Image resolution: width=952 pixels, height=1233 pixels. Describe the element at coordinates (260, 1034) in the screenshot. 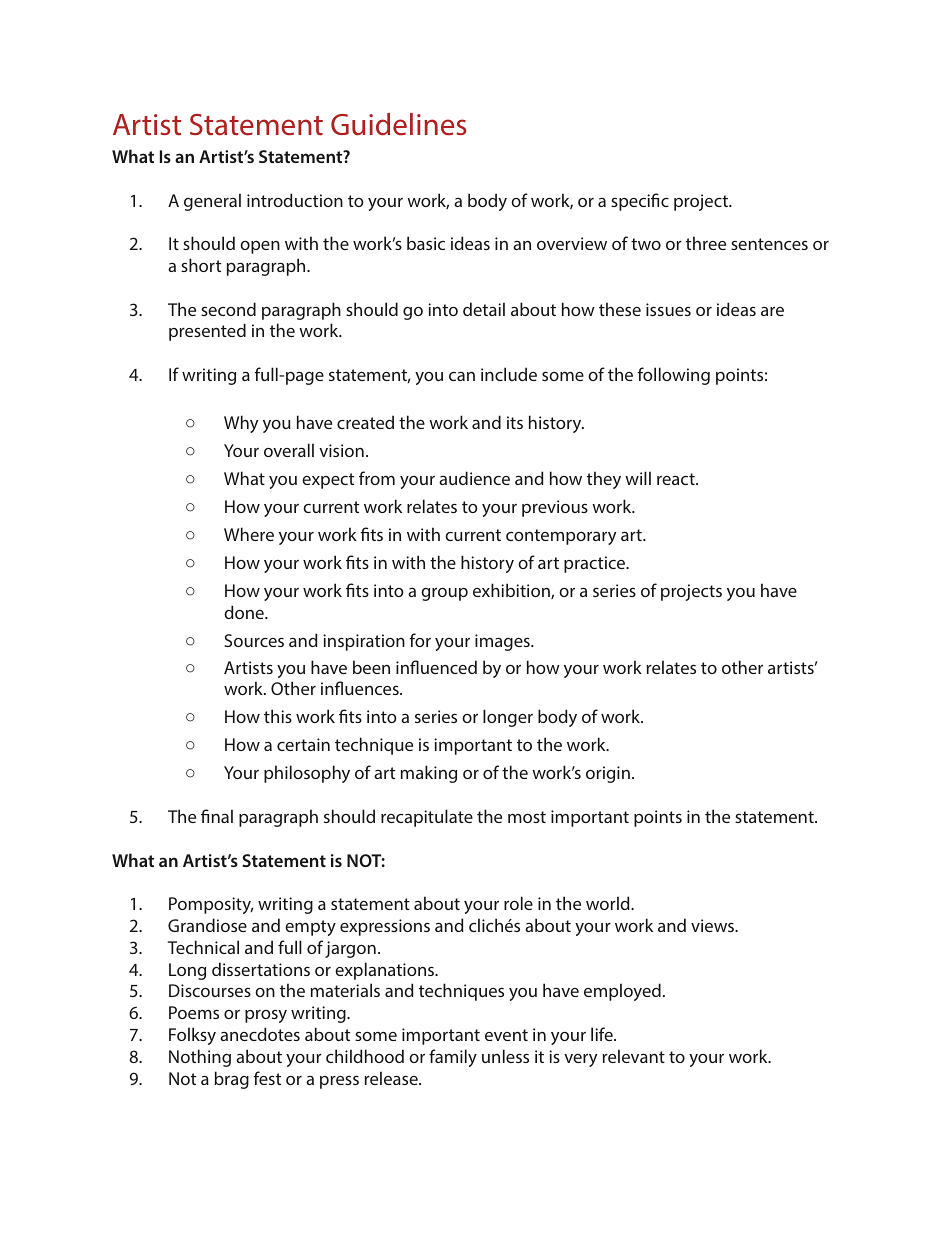

I see `anecdotes` at that location.
